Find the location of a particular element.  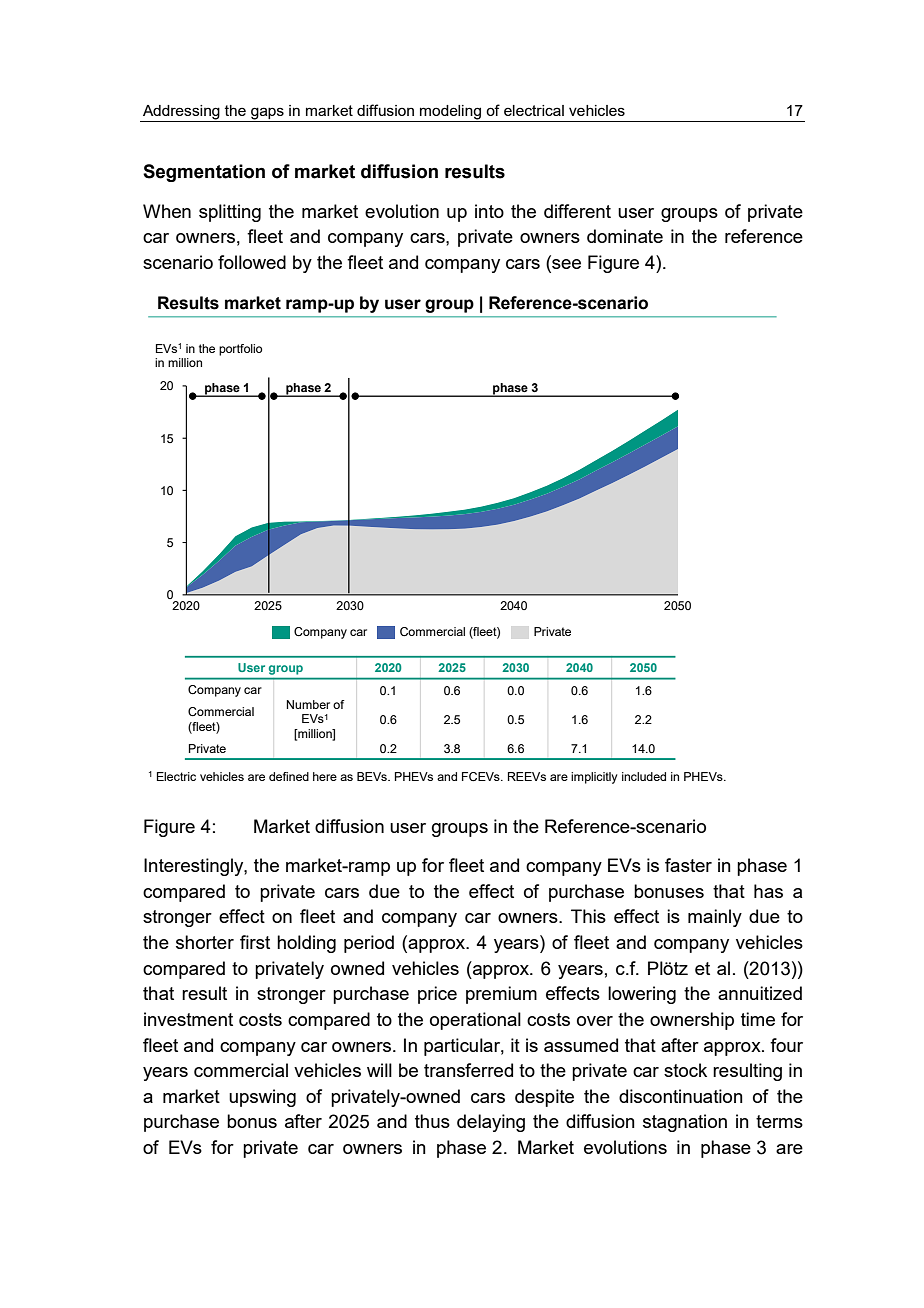

included is located at coordinates (644, 776).
